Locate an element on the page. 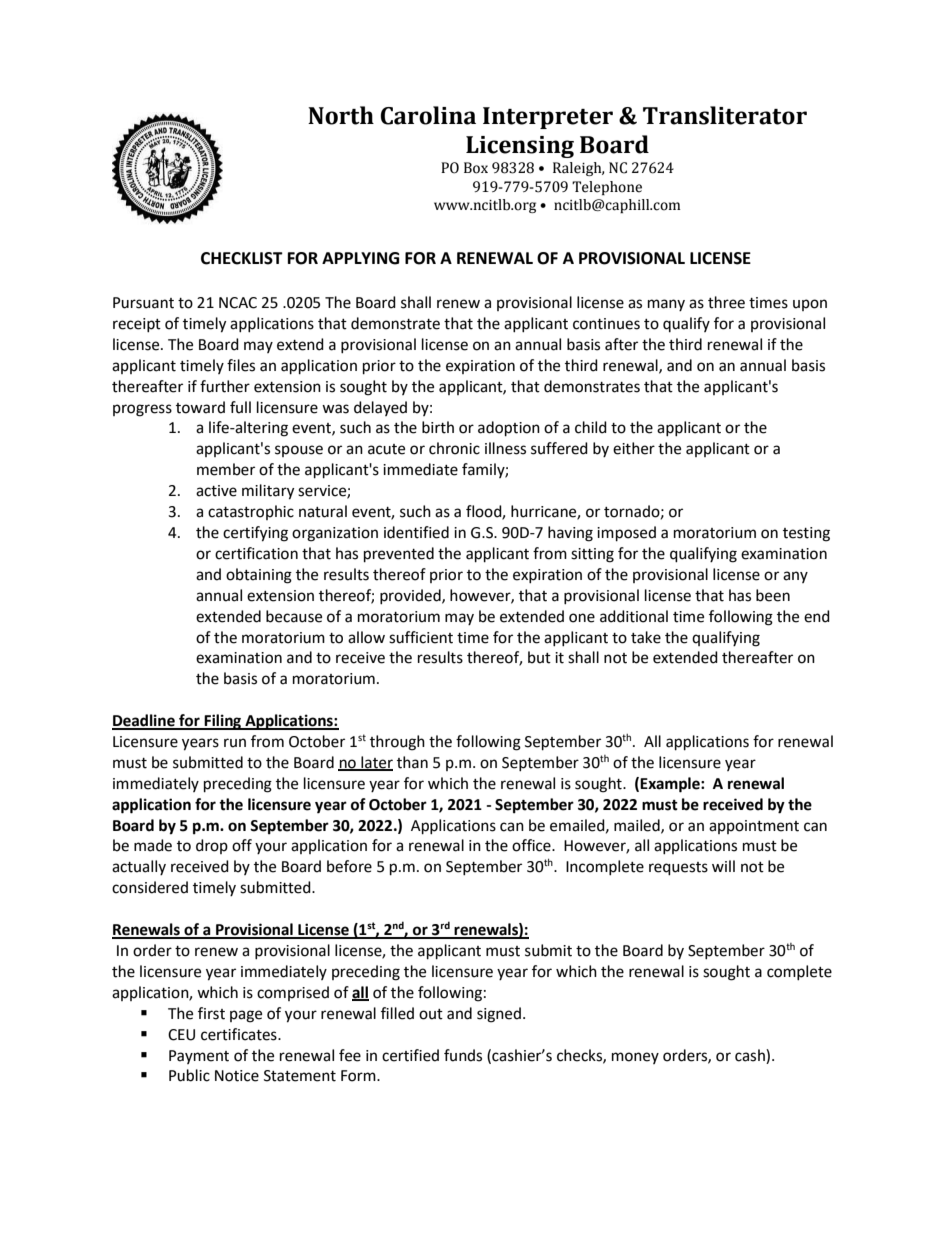  drop is located at coordinates (212, 846).
